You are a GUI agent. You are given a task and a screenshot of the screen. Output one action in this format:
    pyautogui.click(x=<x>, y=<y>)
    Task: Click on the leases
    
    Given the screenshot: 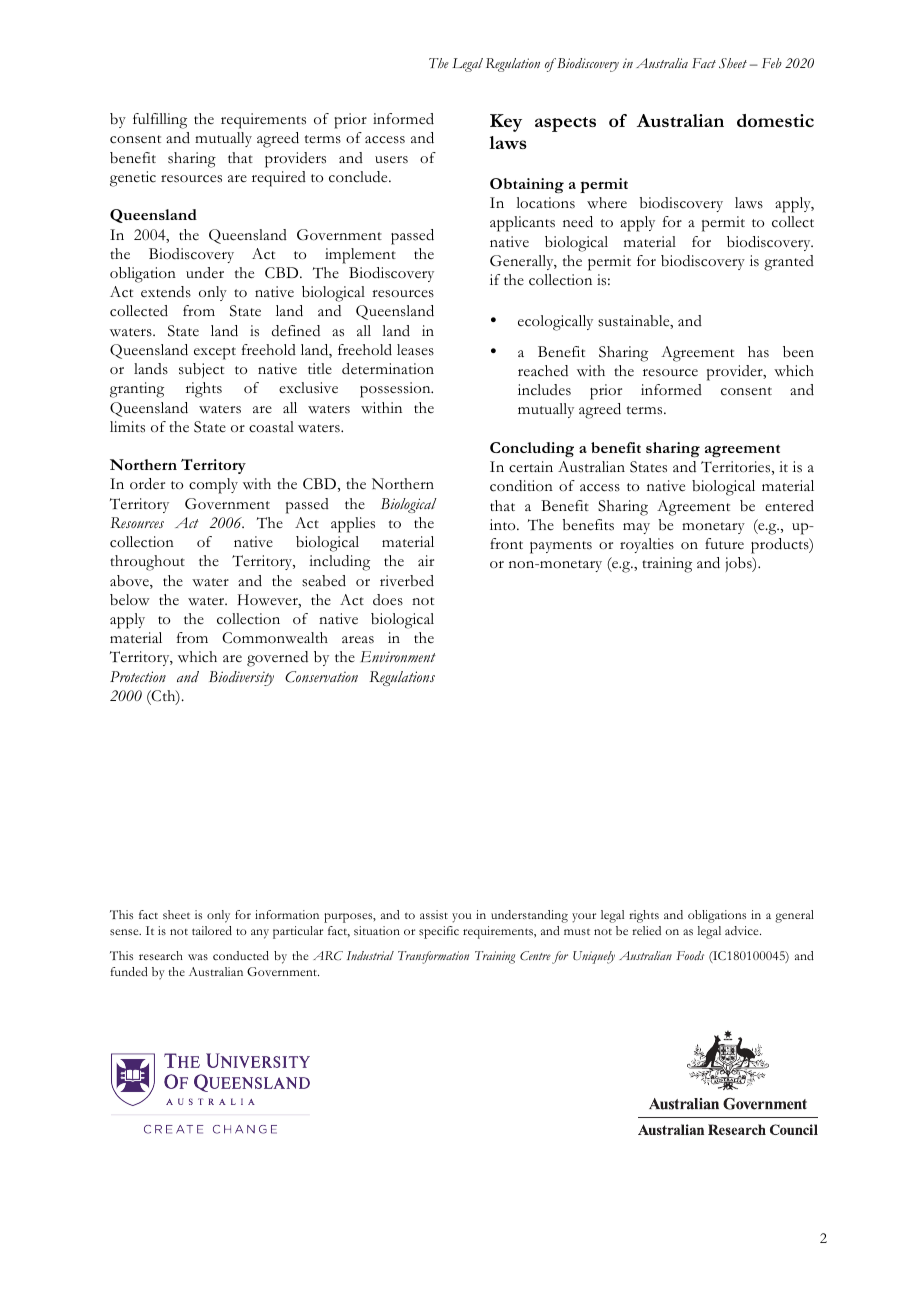 What is the action you would take?
    pyautogui.click(x=415, y=350)
